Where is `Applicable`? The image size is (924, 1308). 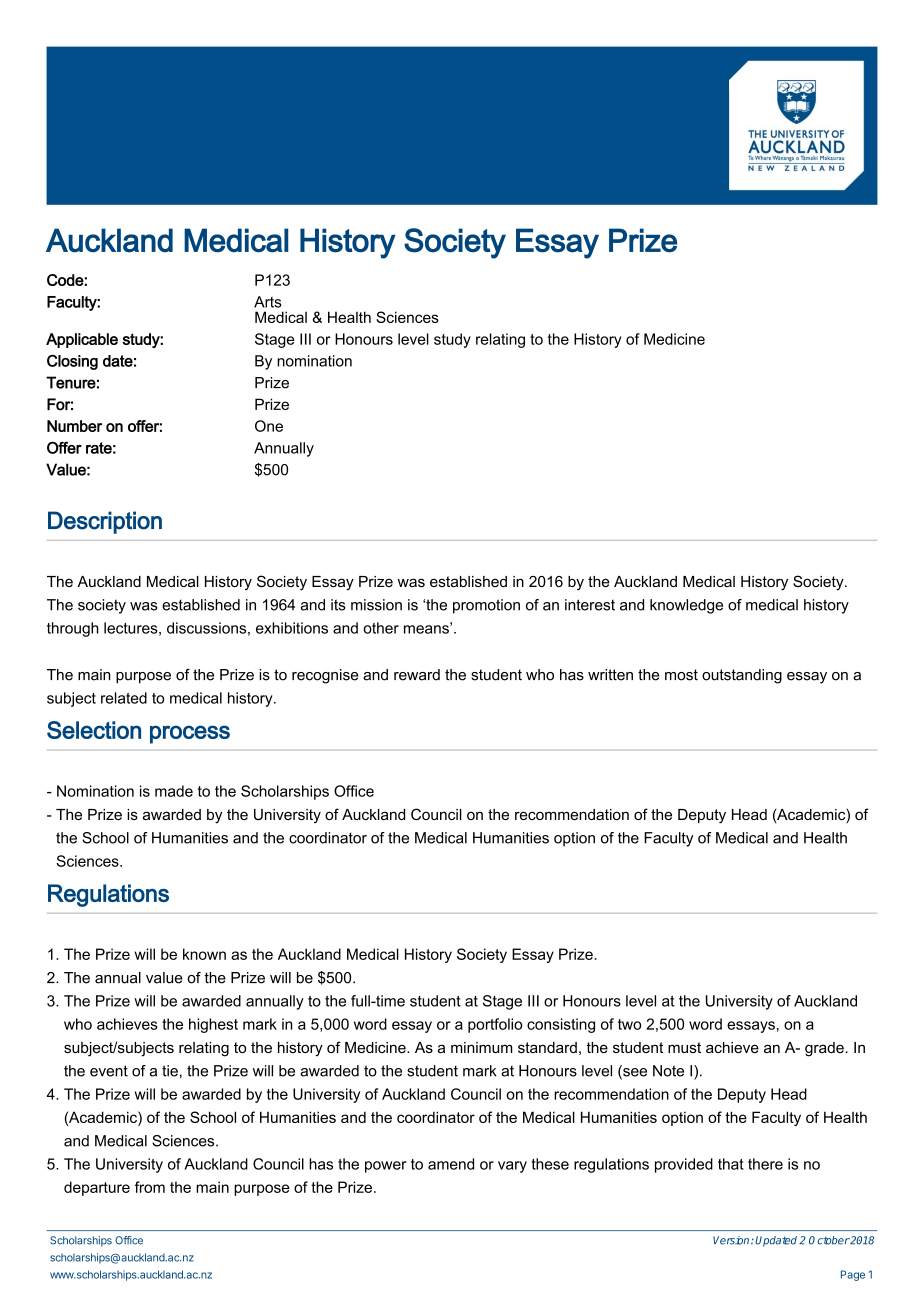
Applicable is located at coordinates (82, 340).
